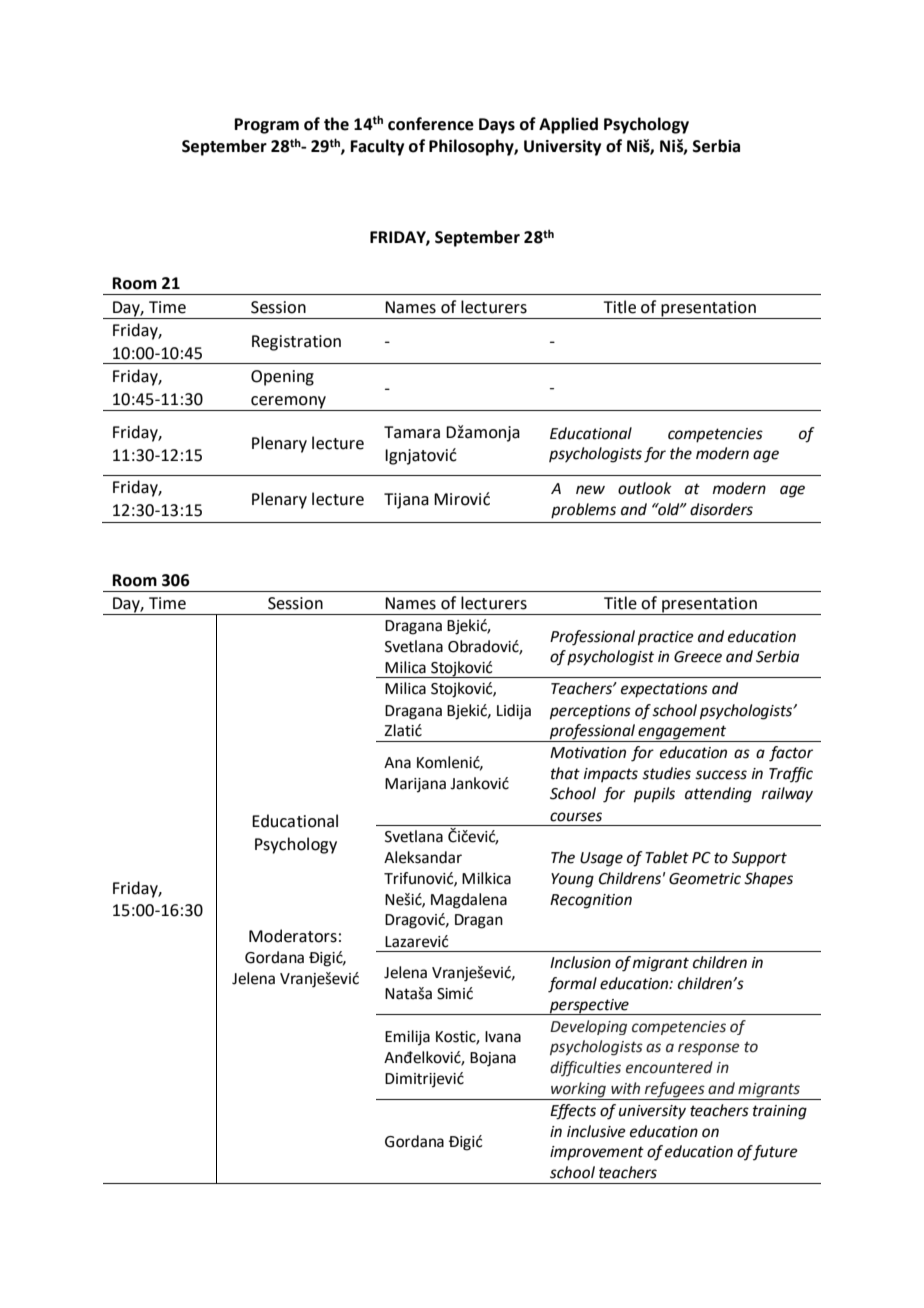 This screenshot has width=924, height=1308. Describe the element at coordinates (293, 936) in the screenshot. I see `Moderators` at that location.
